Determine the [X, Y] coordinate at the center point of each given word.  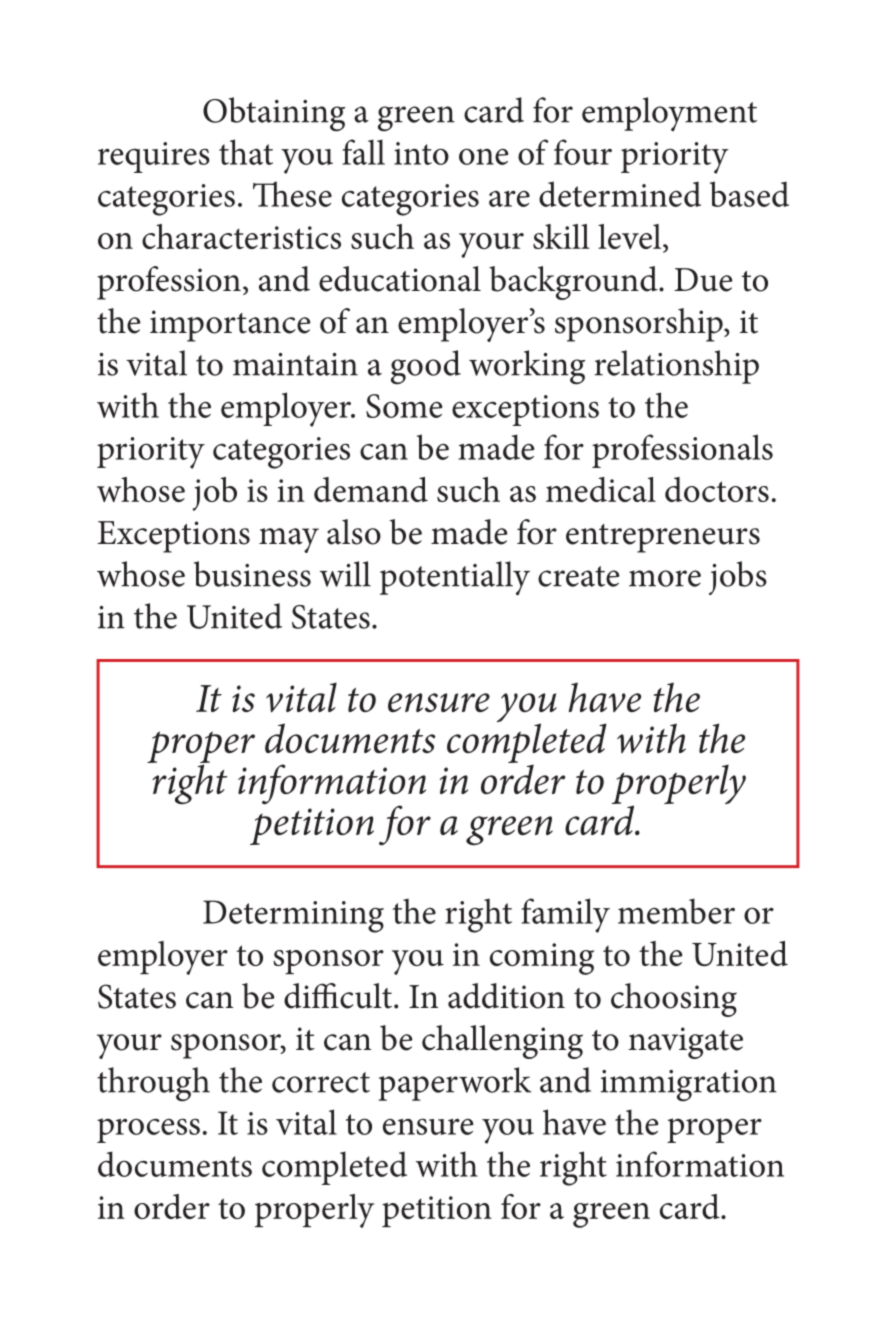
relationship [676, 367]
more [665, 578]
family [565, 915]
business [252, 574]
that [246, 152]
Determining [293, 916]
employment [669, 114]
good [426, 367]
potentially [455, 578]
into [421, 153]
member [676, 911]
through [153, 1084]
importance [230, 326]
